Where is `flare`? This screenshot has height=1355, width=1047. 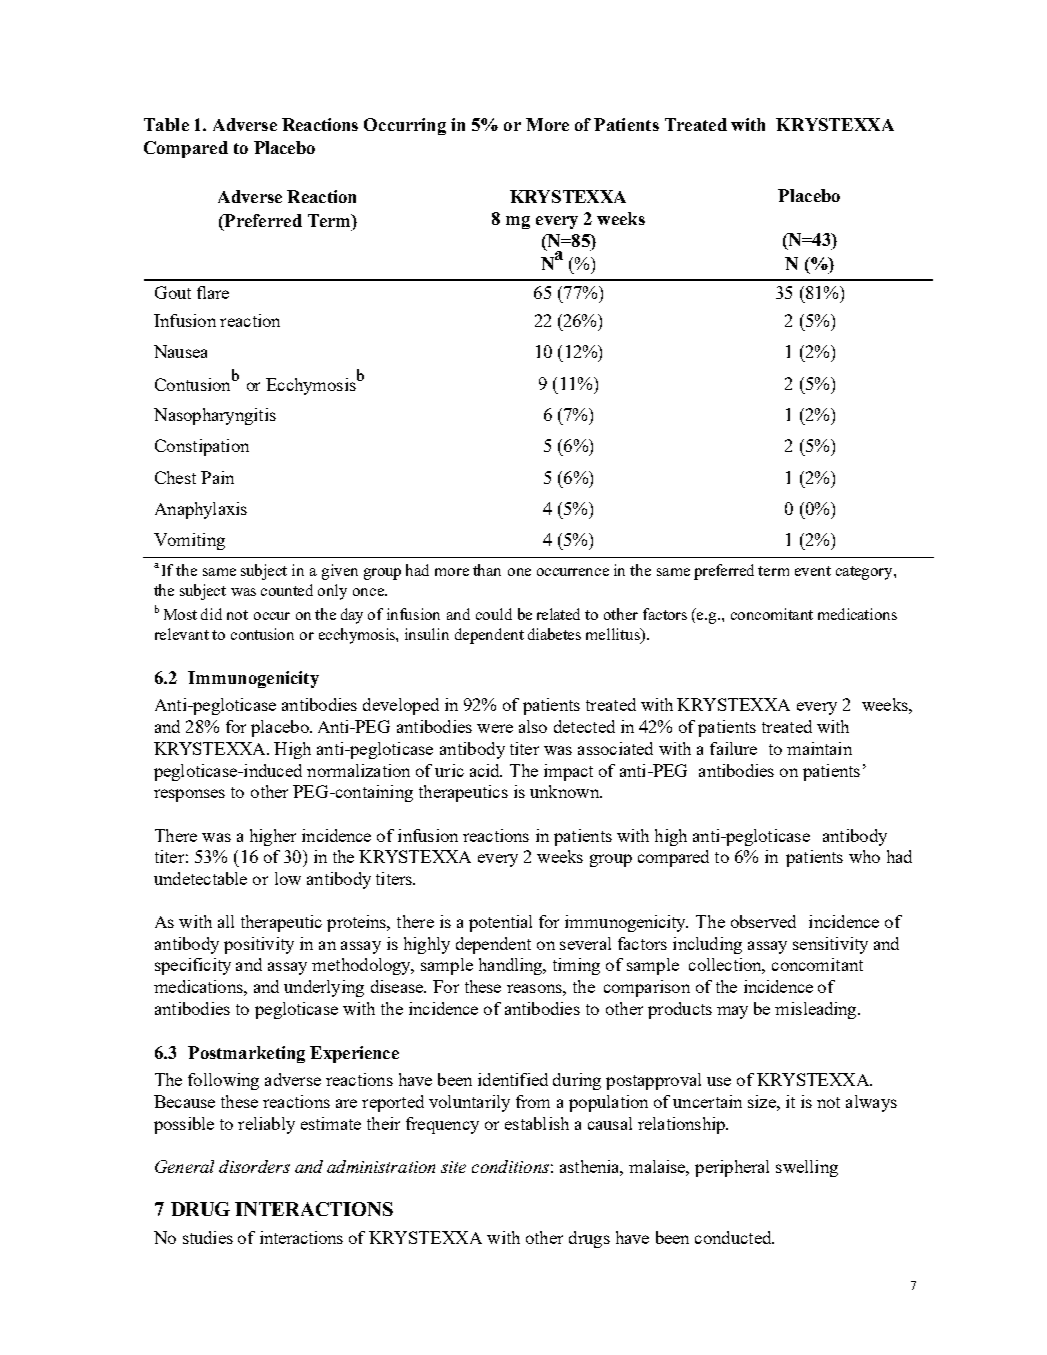 flare is located at coordinates (213, 292).
